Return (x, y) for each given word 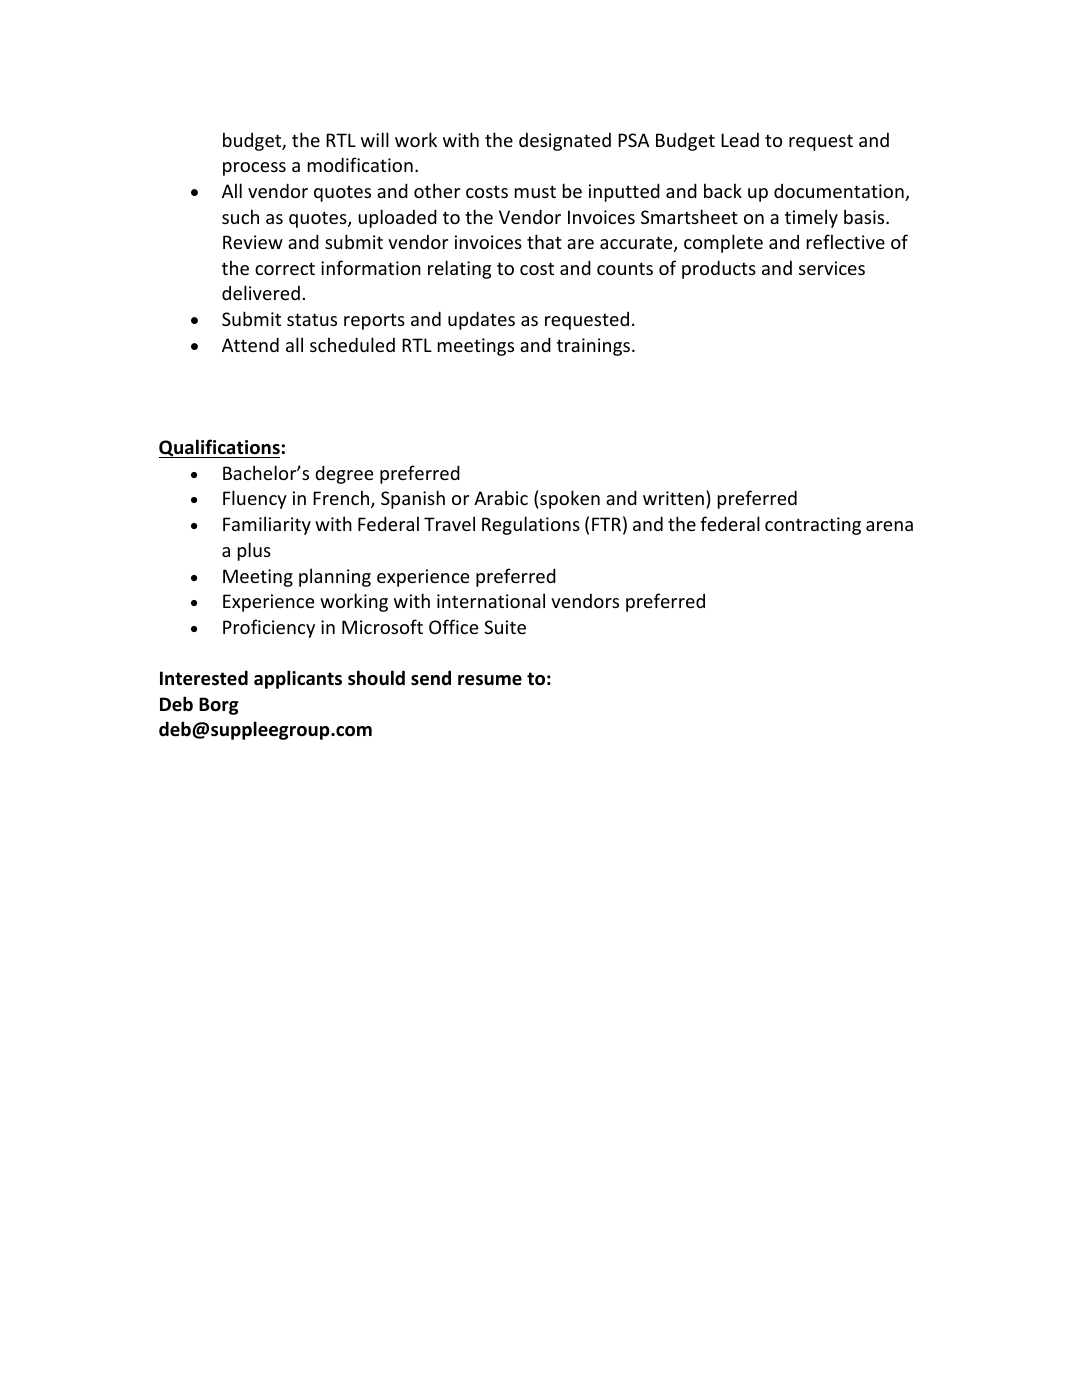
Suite (505, 627)
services (832, 268)
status (312, 319)
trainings (593, 347)
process (254, 169)
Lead (740, 139)
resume (490, 680)
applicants (298, 679)
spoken (570, 499)
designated (565, 141)
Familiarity (267, 525)
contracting (813, 526)
